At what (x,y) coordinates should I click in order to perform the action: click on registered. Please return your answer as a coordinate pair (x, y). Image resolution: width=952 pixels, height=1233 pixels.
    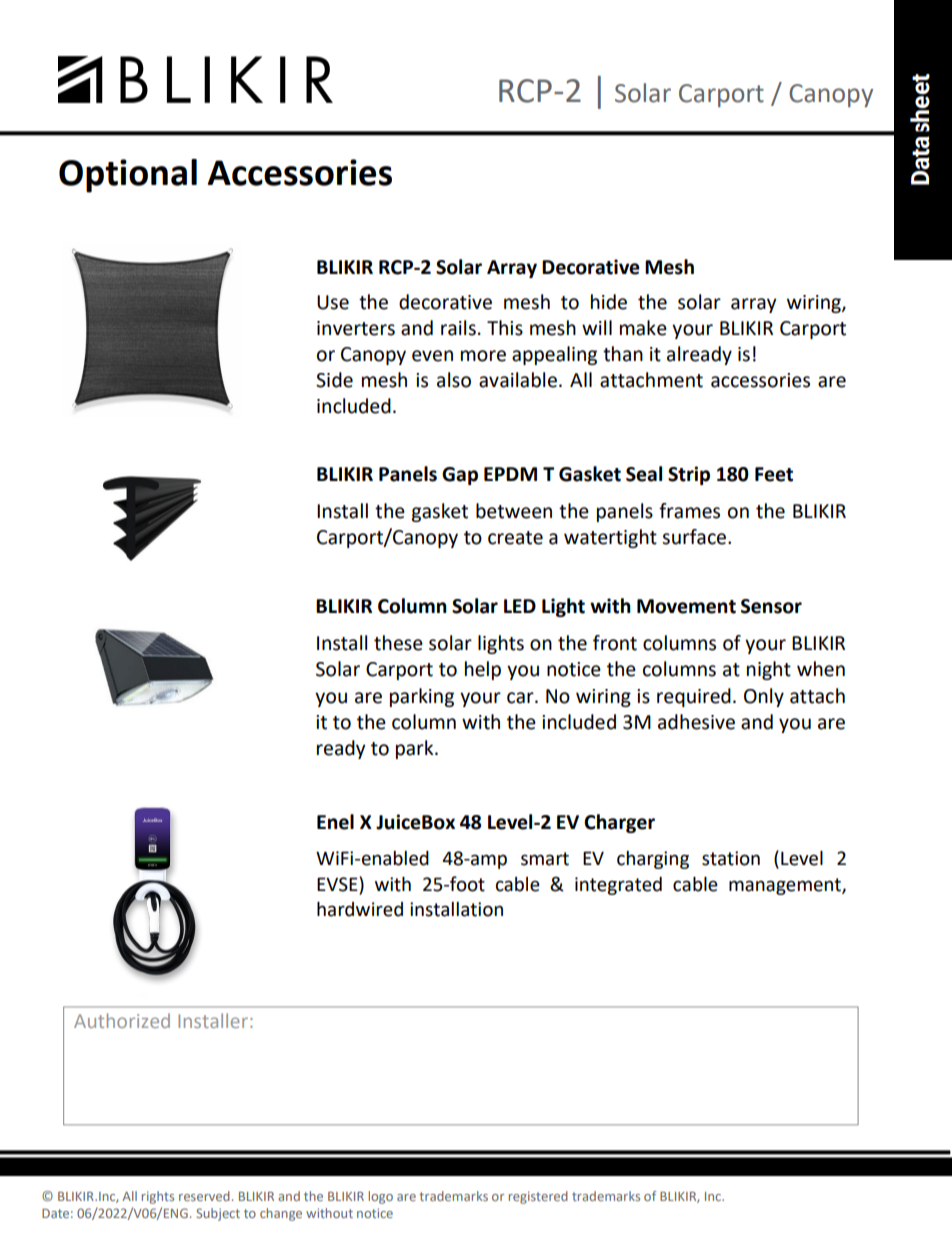
    Looking at the image, I should click on (538, 1197).
